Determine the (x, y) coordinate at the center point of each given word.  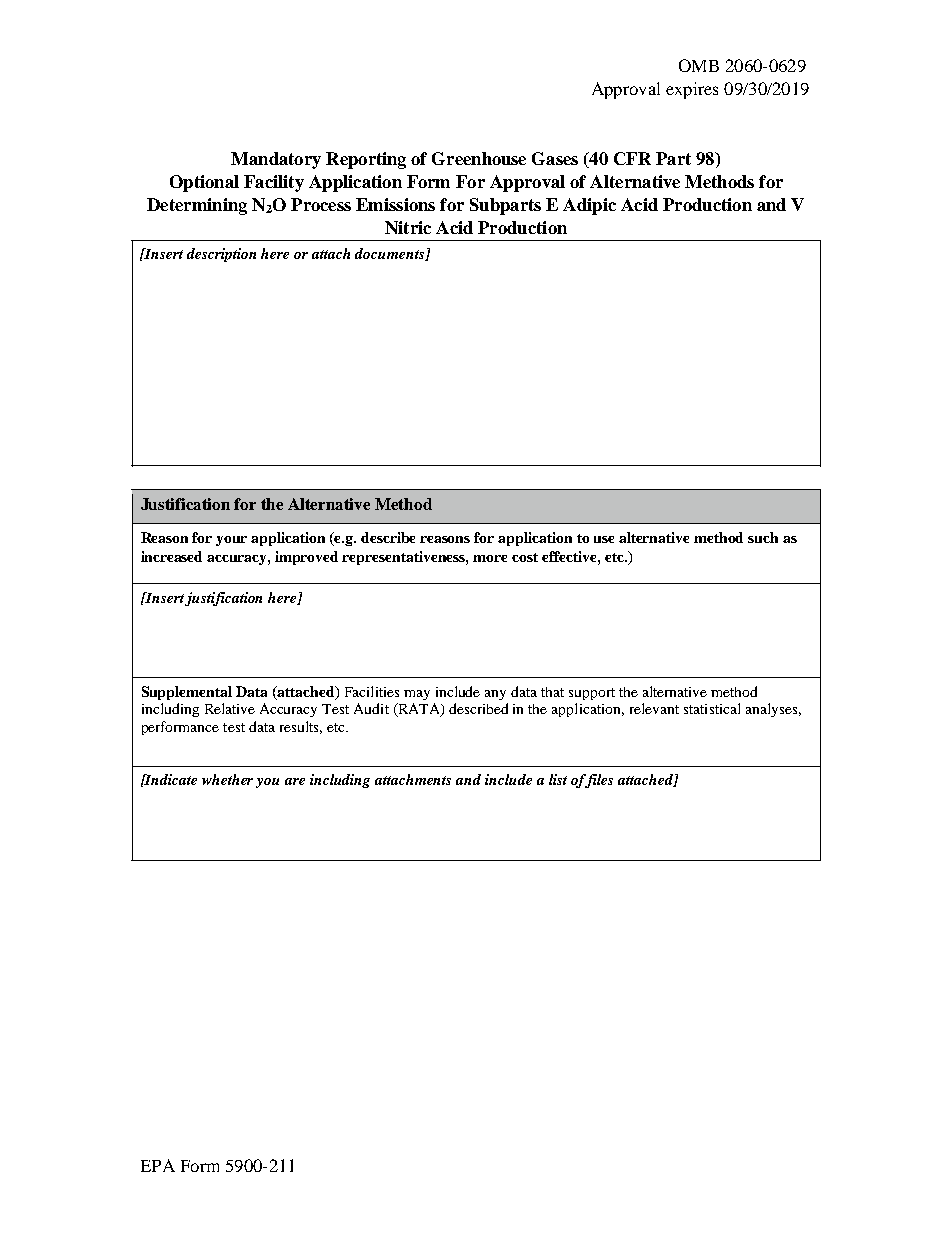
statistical (712, 708)
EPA (158, 1165)
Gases (555, 158)
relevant (654, 708)
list (558, 779)
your (231, 541)
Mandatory (276, 160)
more (490, 558)
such (763, 537)
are (295, 781)
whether (227, 779)
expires (692, 90)
